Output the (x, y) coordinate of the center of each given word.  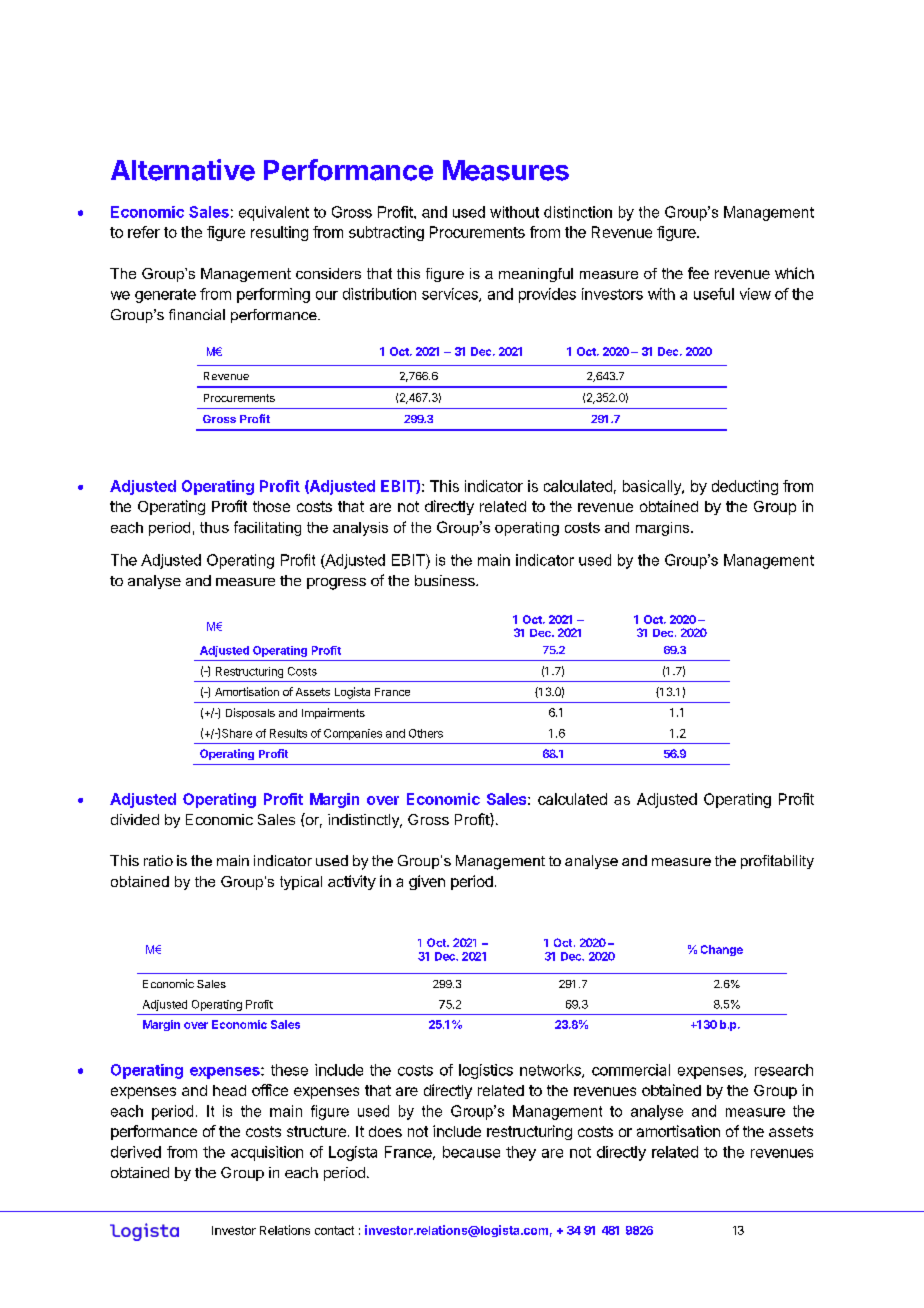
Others (426, 733)
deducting (745, 487)
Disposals (250, 713)
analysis (360, 529)
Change (722, 950)
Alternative (183, 170)
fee (698, 273)
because (471, 1152)
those (271, 506)
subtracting (386, 233)
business (446, 580)
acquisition (267, 1153)
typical (301, 883)
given (427, 882)
